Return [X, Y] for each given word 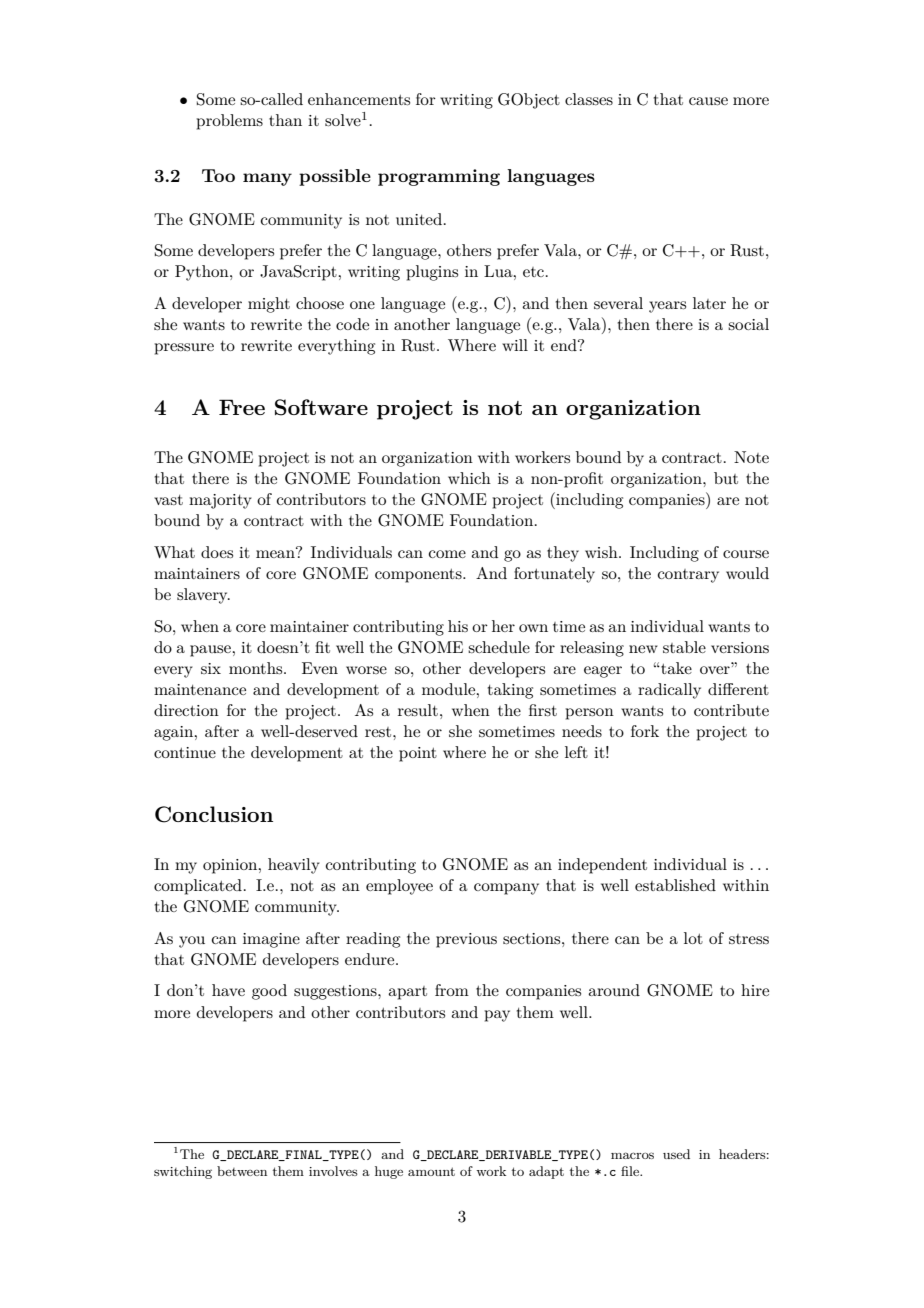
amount [431, 1171]
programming [439, 177]
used [676, 1154]
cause [708, 101]
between [242, 1171]
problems [229, 122]
